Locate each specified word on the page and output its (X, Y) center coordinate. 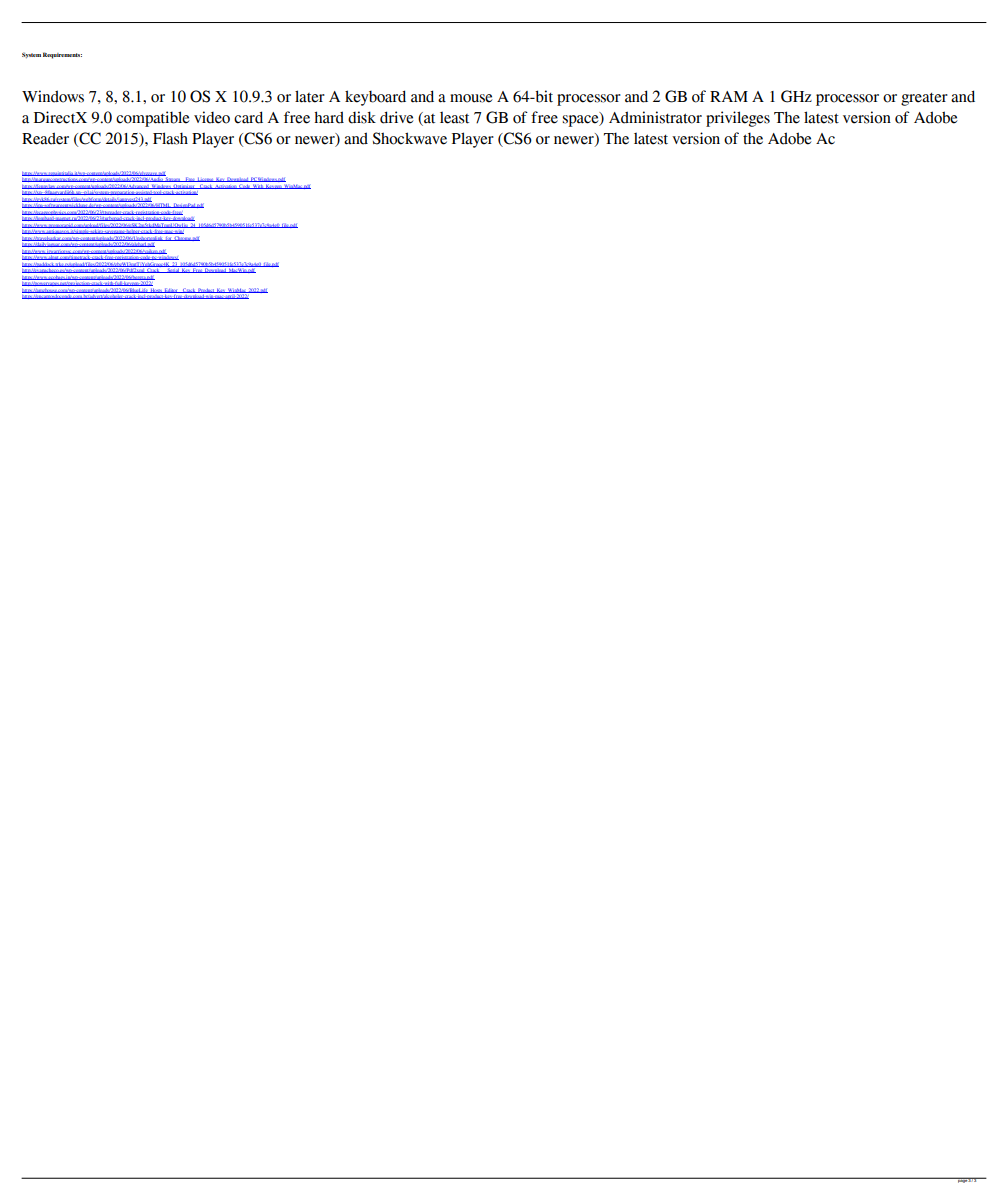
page (962, 1180)
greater (924, 99)
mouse (471, 98)
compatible (153, 119)
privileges (738, 119)
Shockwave (410, 138)
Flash (170, 138)
